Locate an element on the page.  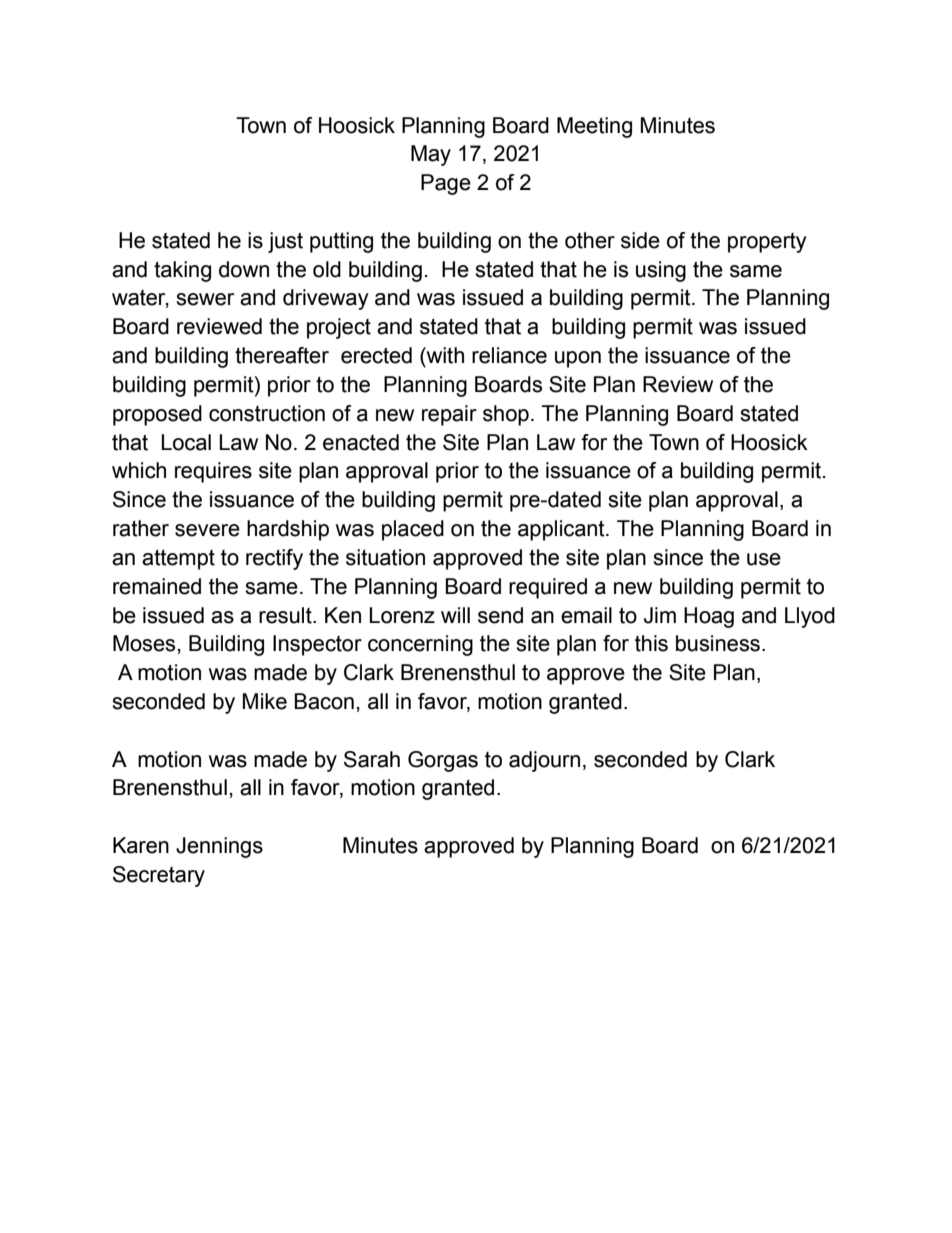
Mike is located at coordinates (265, 701).
